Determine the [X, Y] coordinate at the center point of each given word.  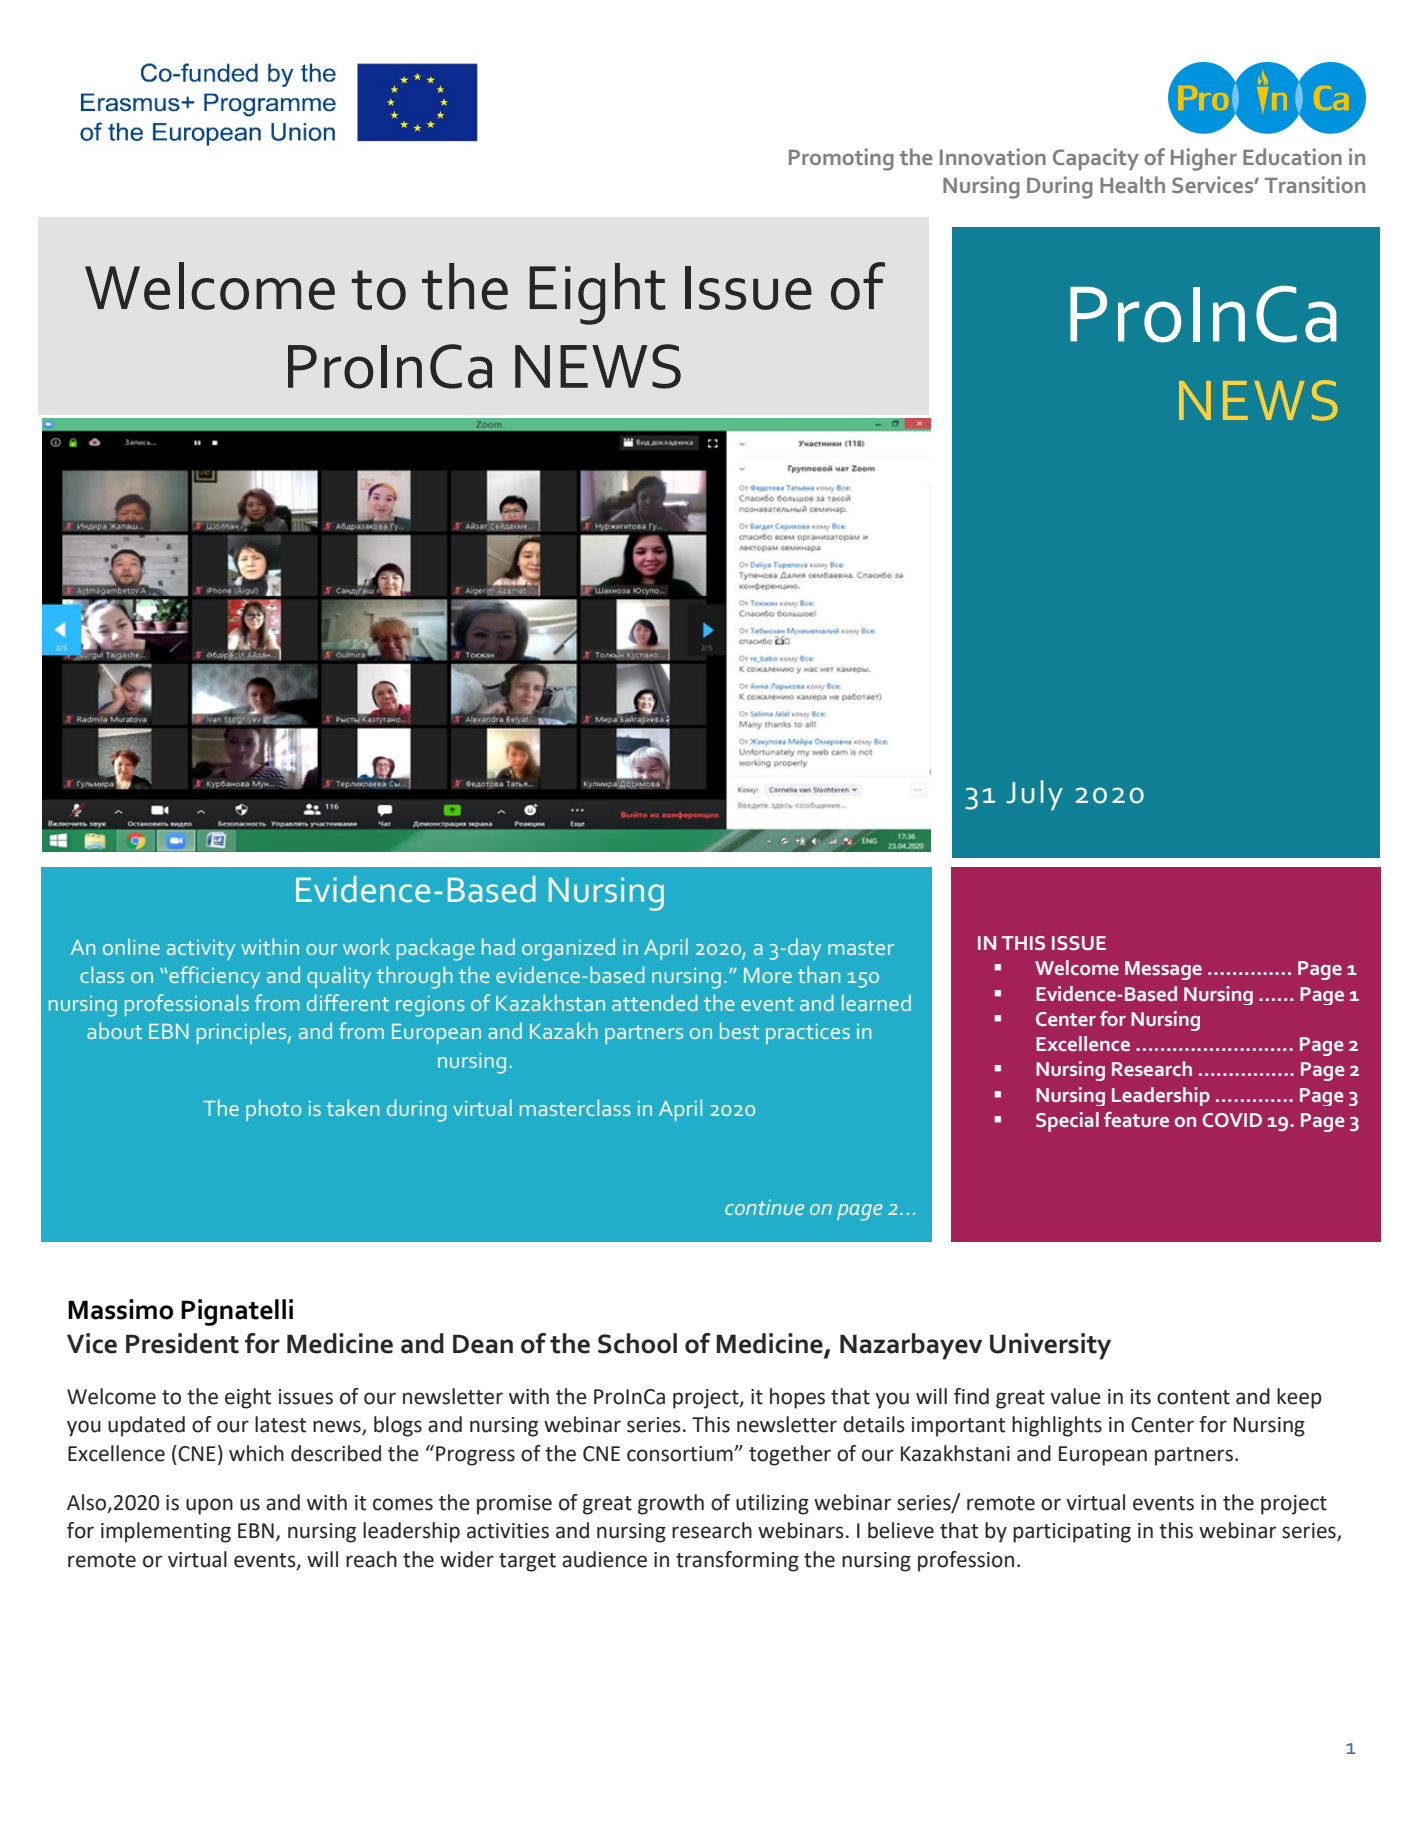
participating [1072, 1533]
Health [1132, 184]
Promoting [841, 159]
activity [201, 950]
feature [1136, 1119]
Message [1163, 970]
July [1034, 795]
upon [209, 1506]
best [739, 1030]
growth [671, 1504]
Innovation [993, 156]
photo [274, 1110]
